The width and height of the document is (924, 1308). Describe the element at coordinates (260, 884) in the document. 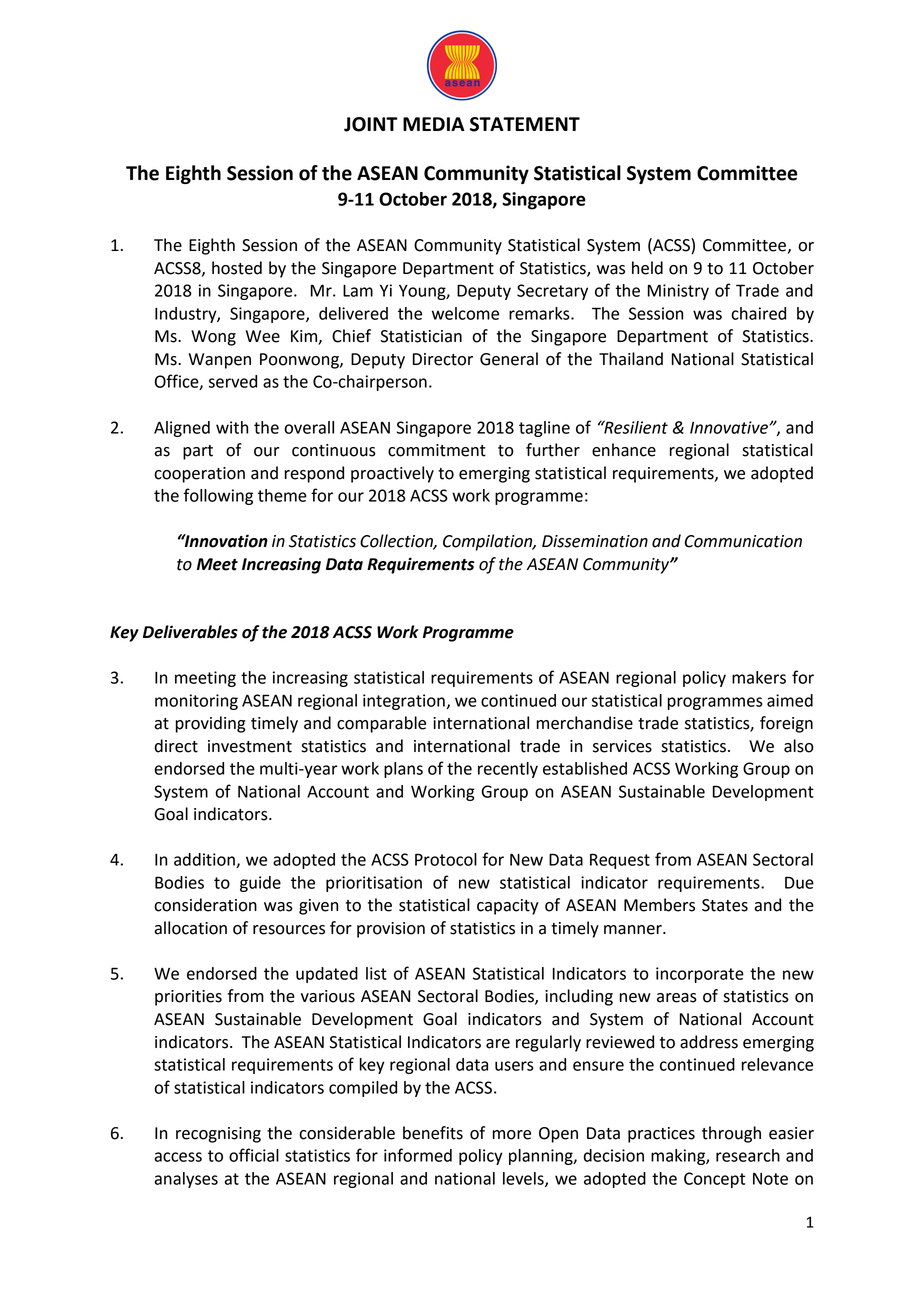

I see `guide` at that location.
